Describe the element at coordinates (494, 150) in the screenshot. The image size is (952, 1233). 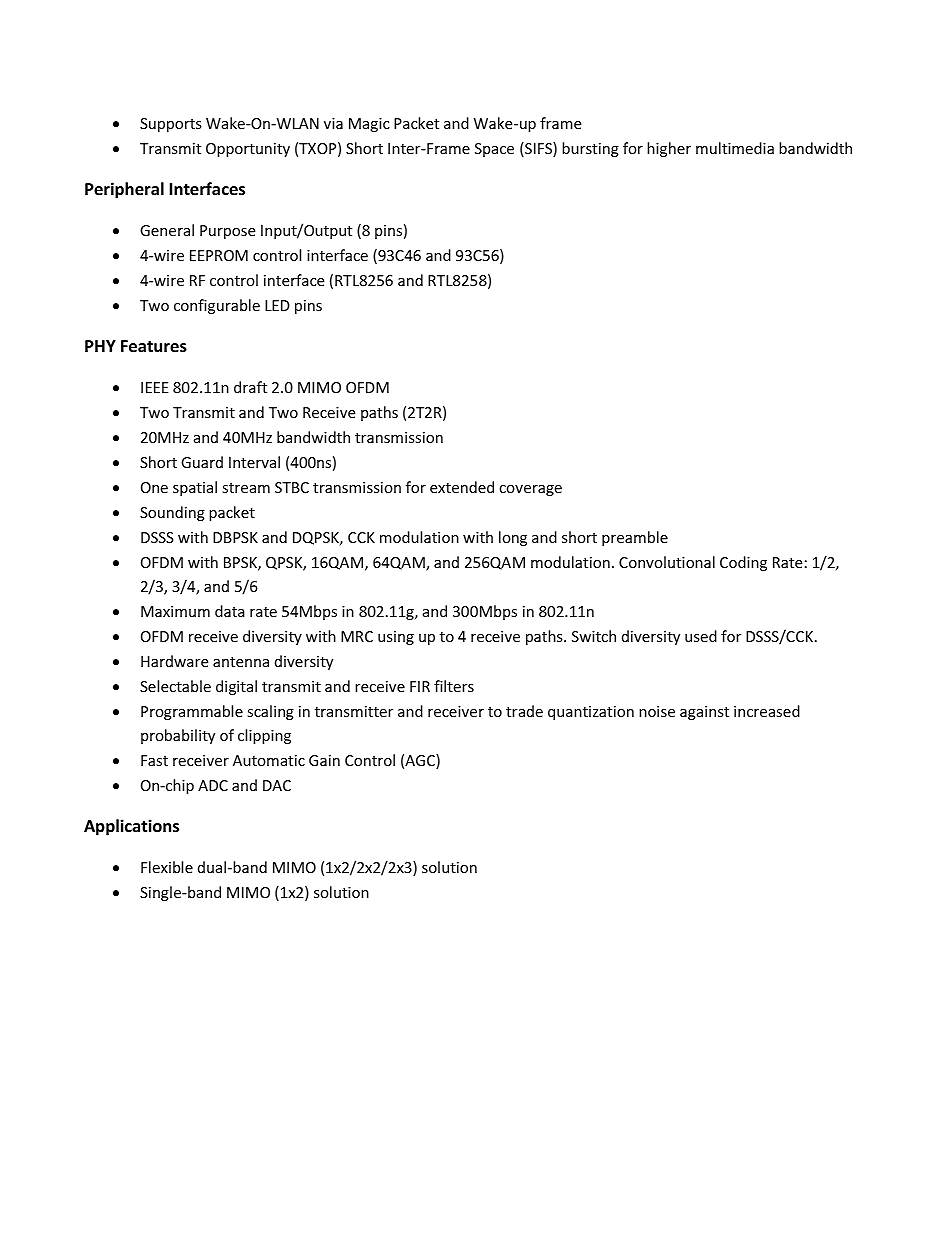
I see `Space` at that location.
